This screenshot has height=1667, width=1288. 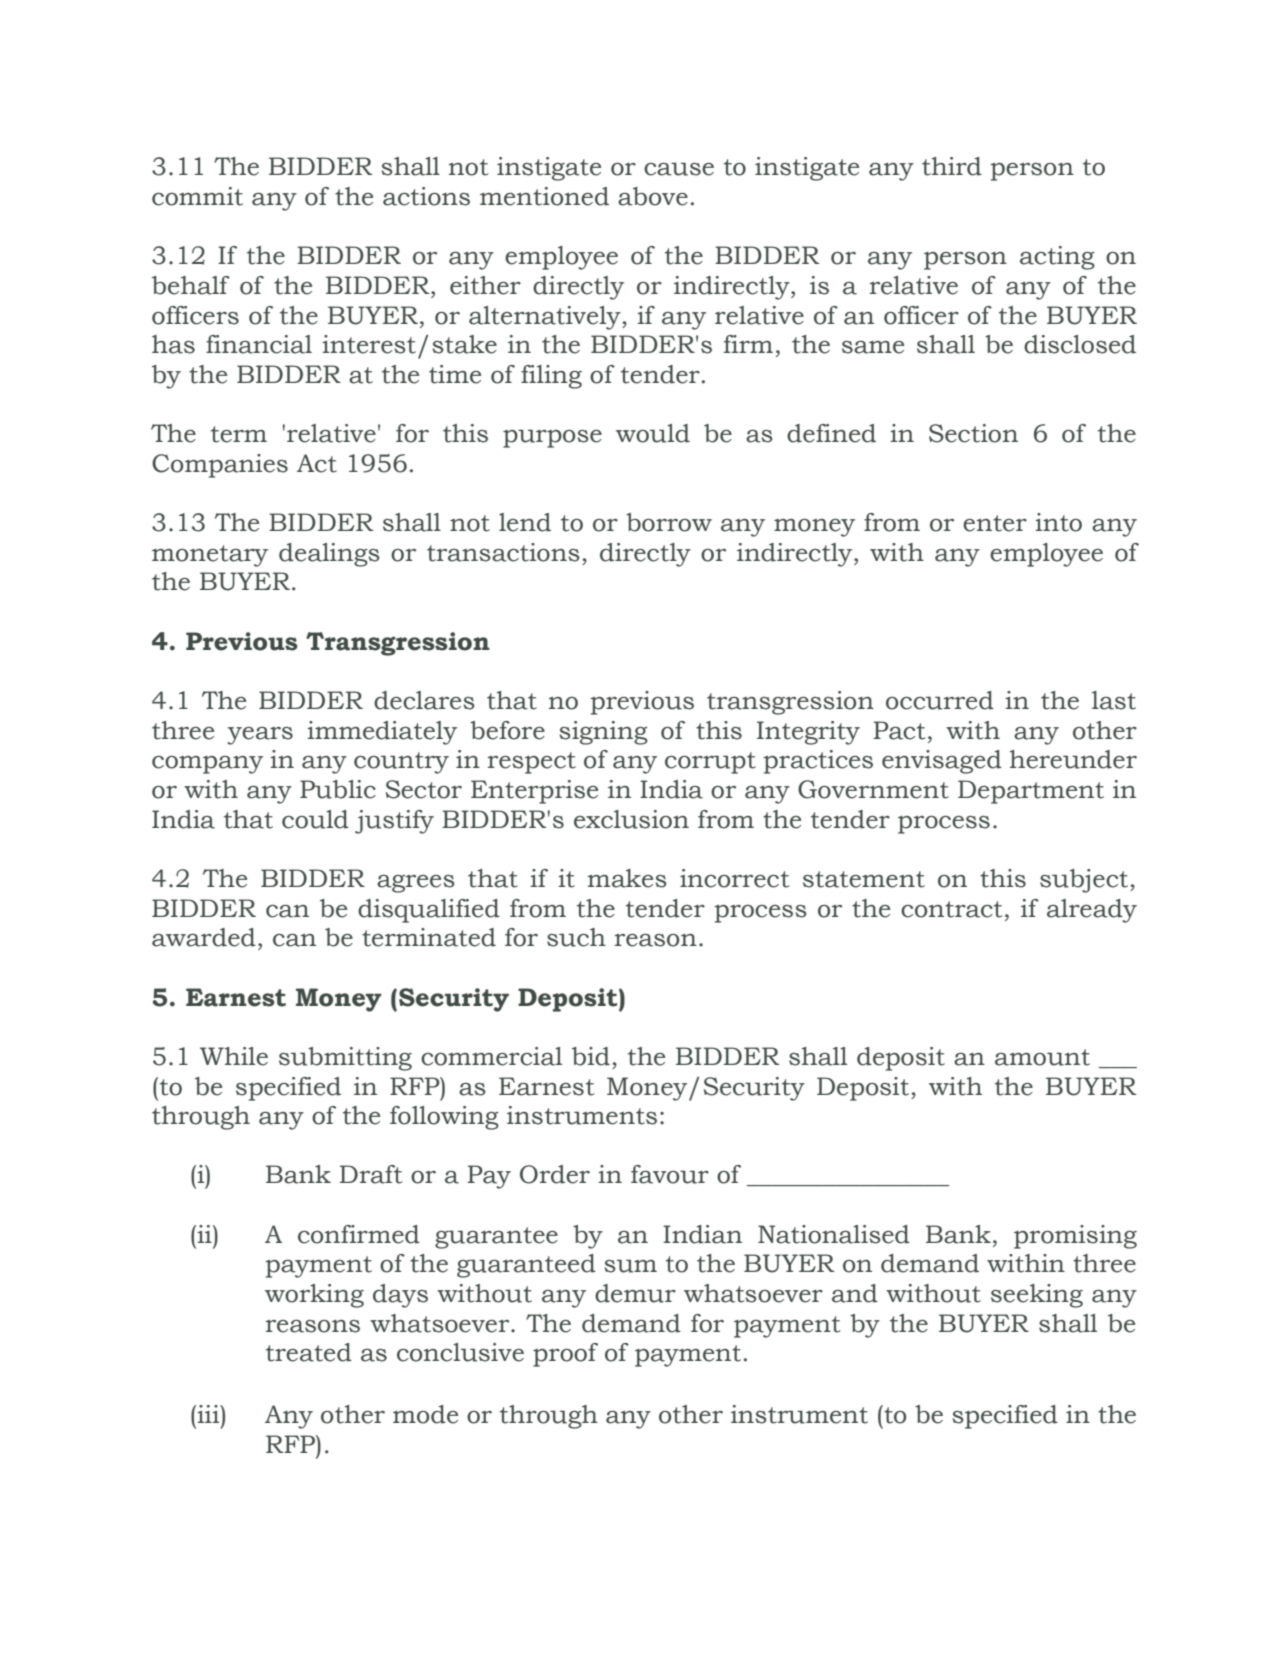 I want to click on proof, so click(x=565, y=1355).
